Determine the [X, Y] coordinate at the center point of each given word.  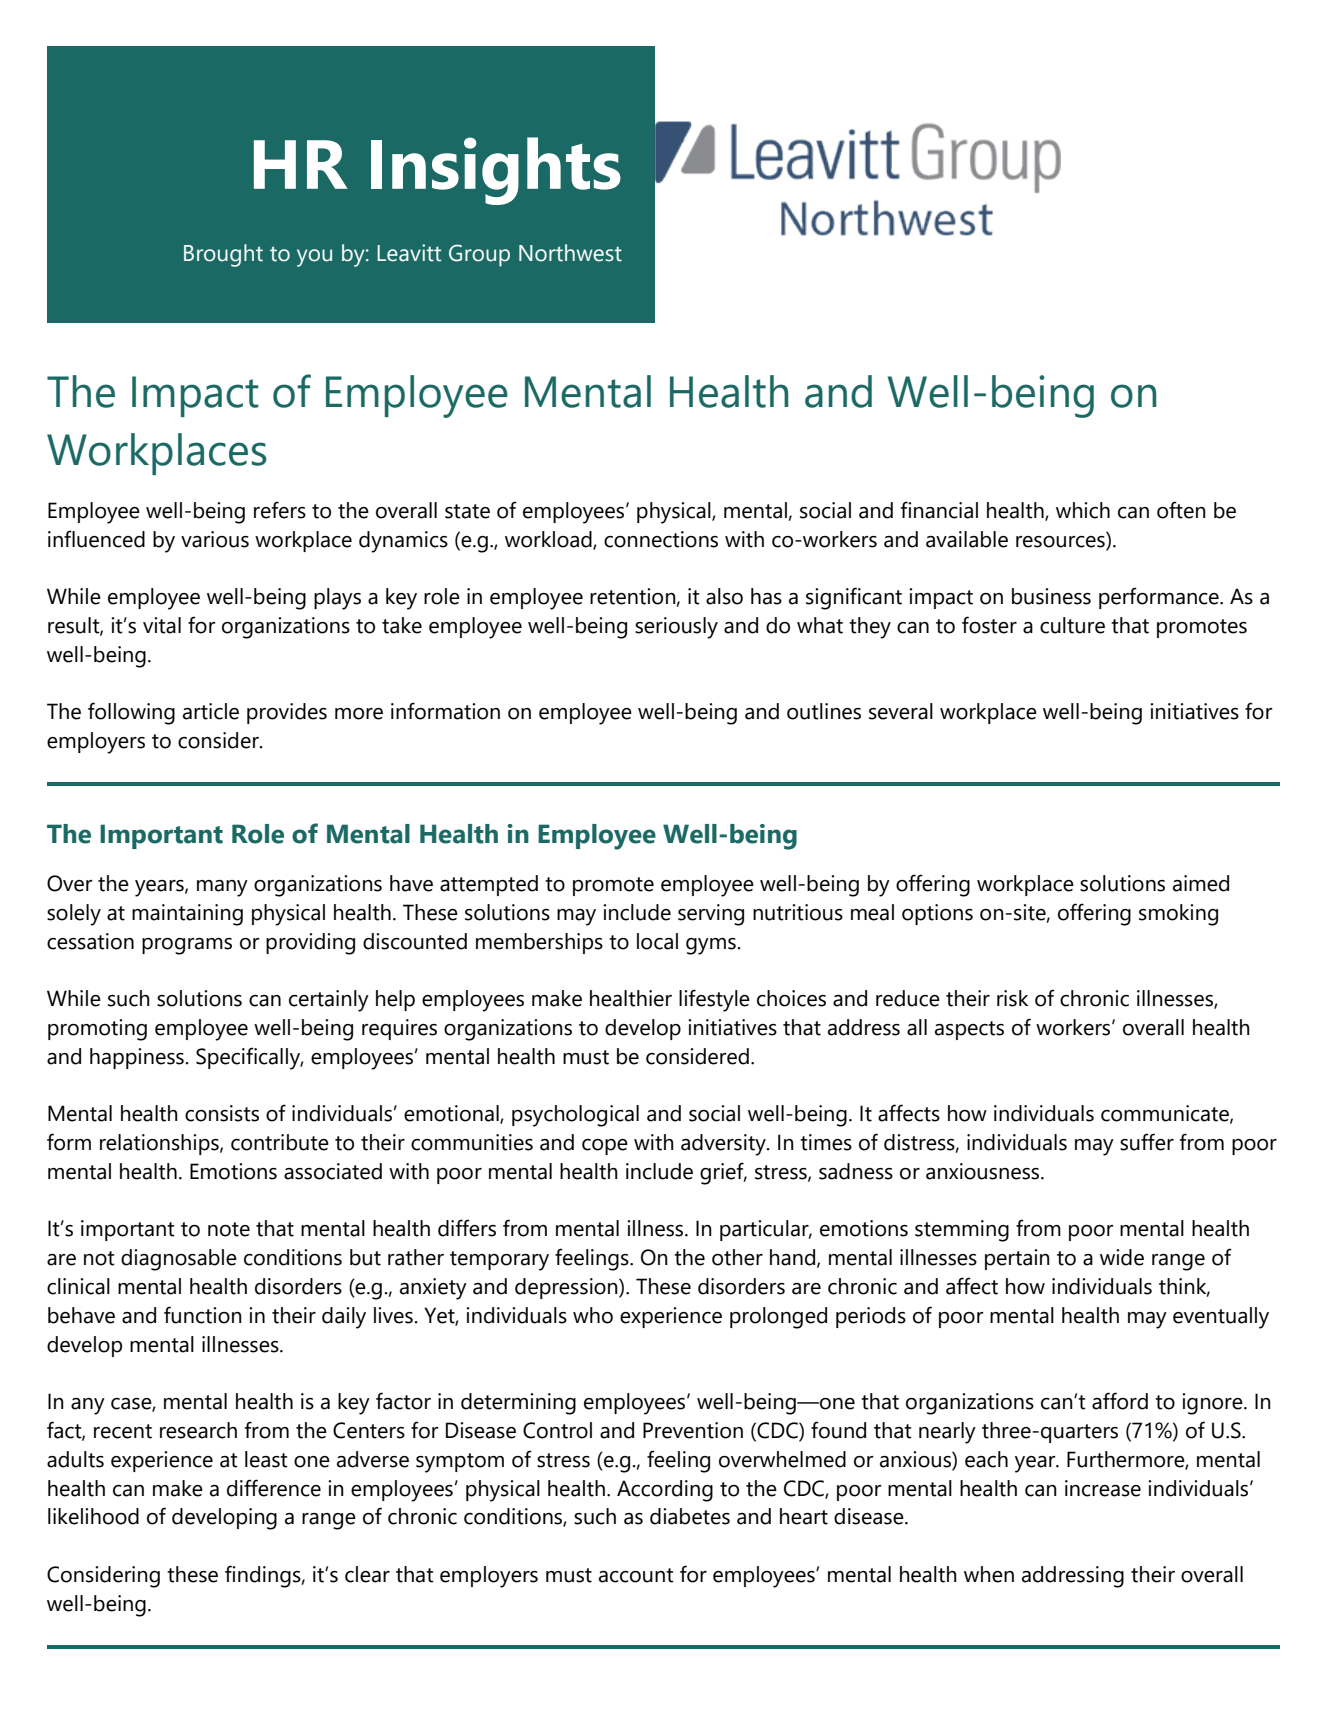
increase [1103, 1488]
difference [274, 1488]
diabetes [690, 1516]
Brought [223, 255]
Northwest [570, 253]
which [1083, 510]
